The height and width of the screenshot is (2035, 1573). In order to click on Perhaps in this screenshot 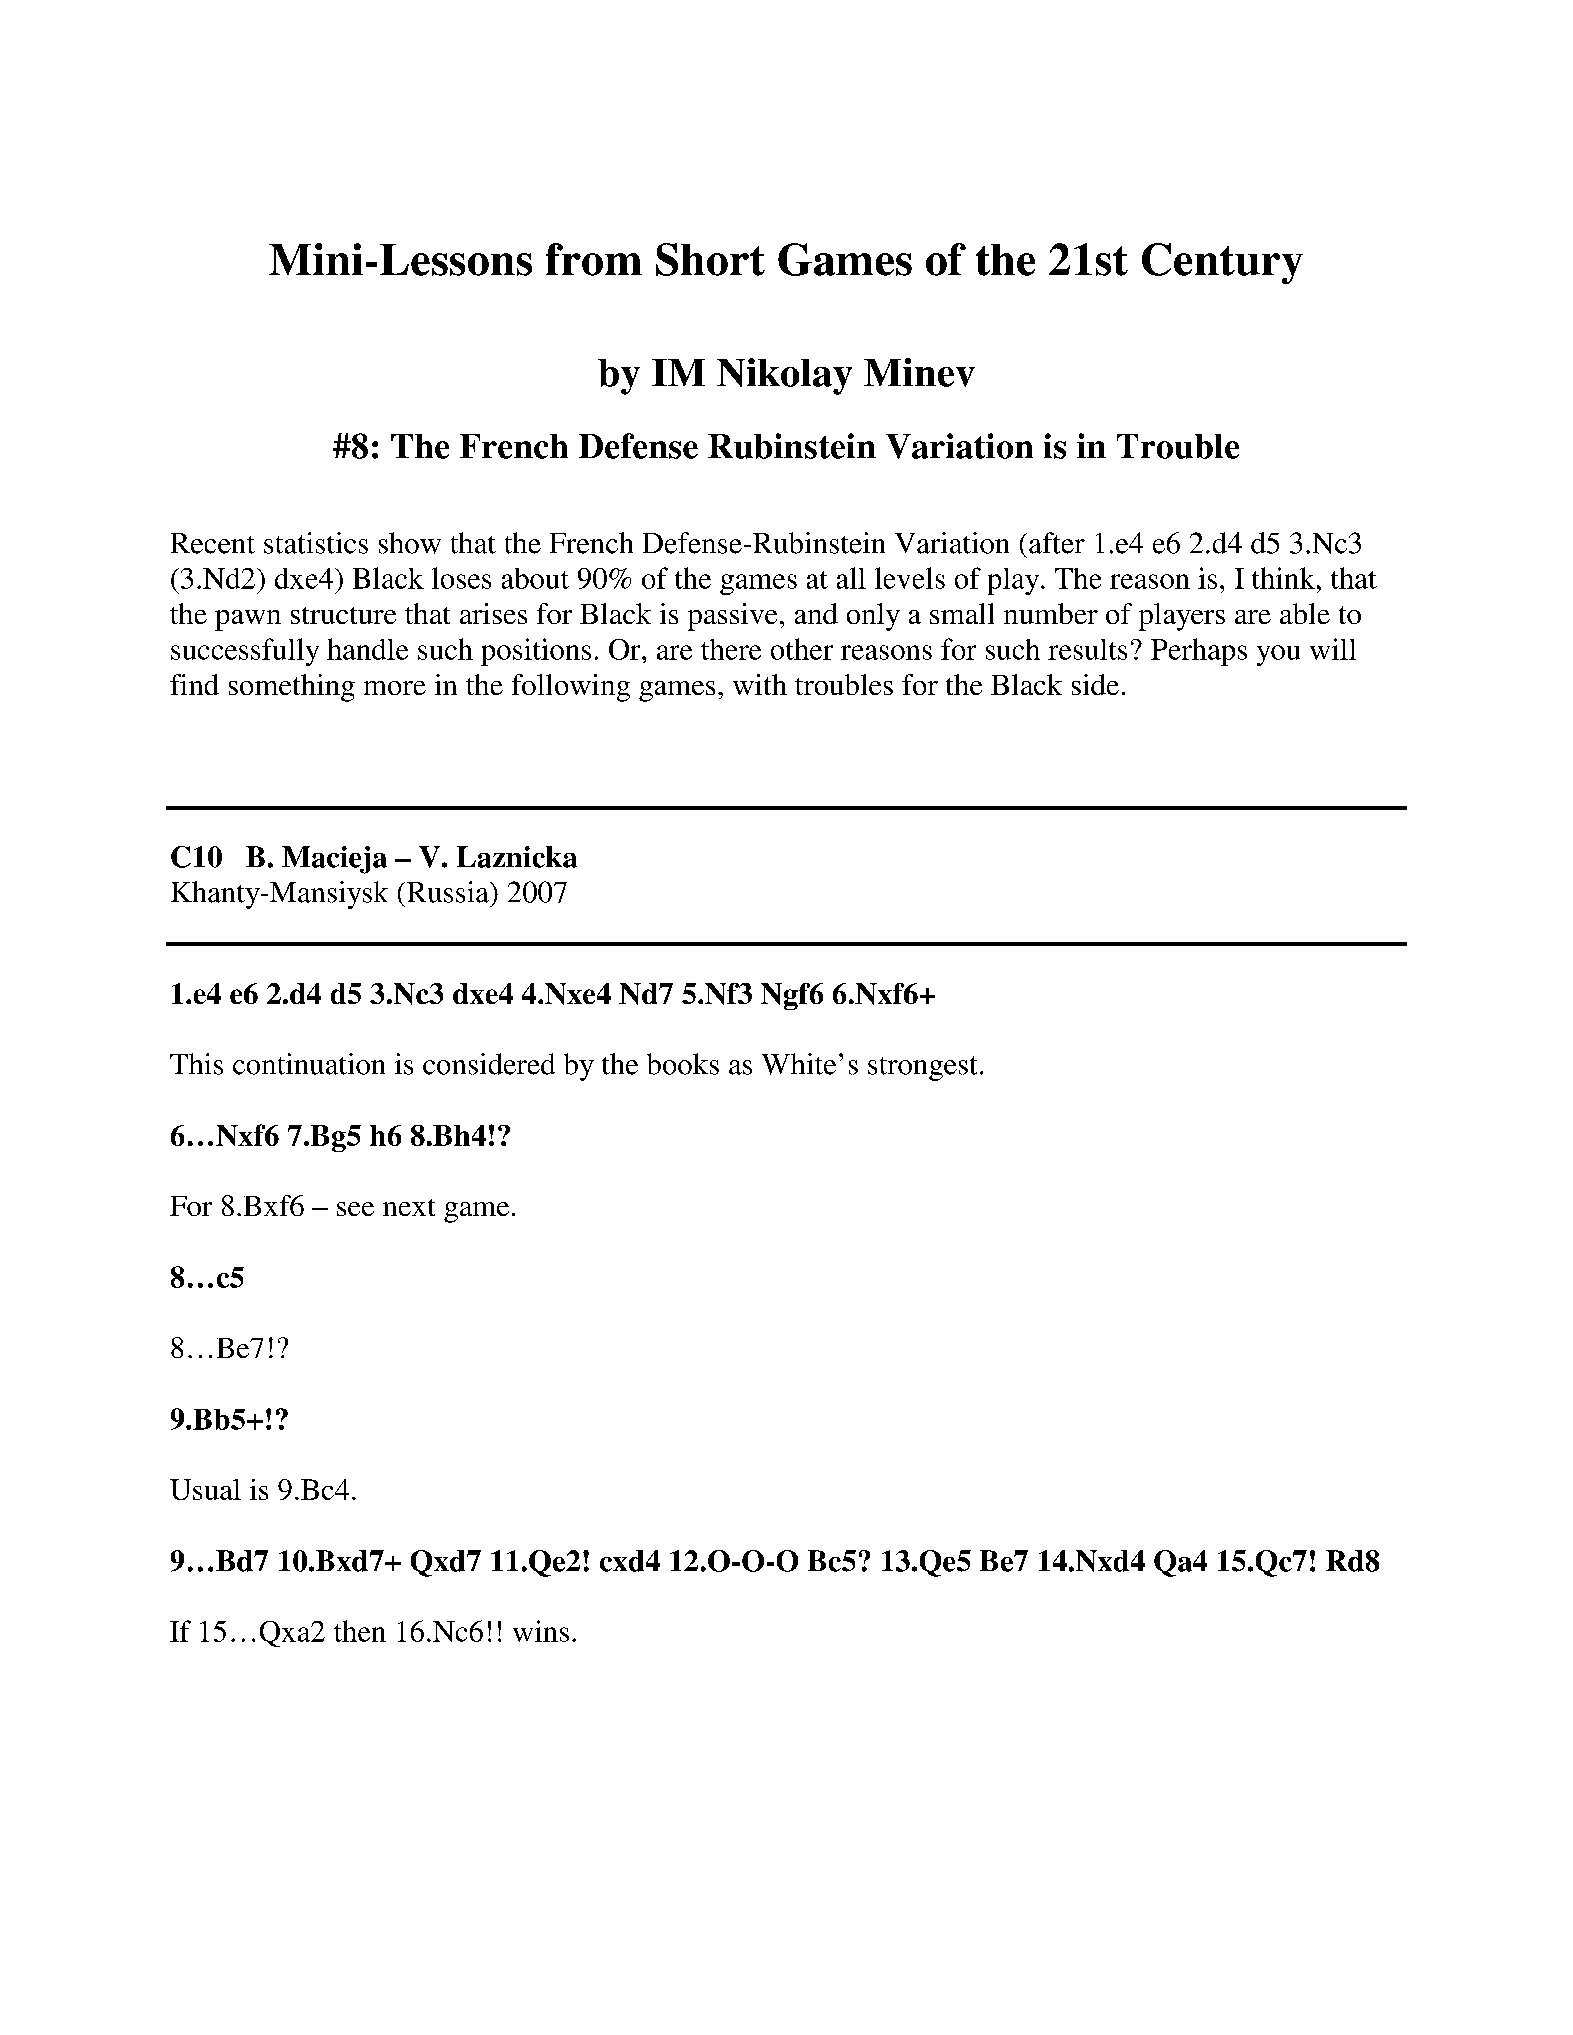, I will do `click(1199, 652)`.
